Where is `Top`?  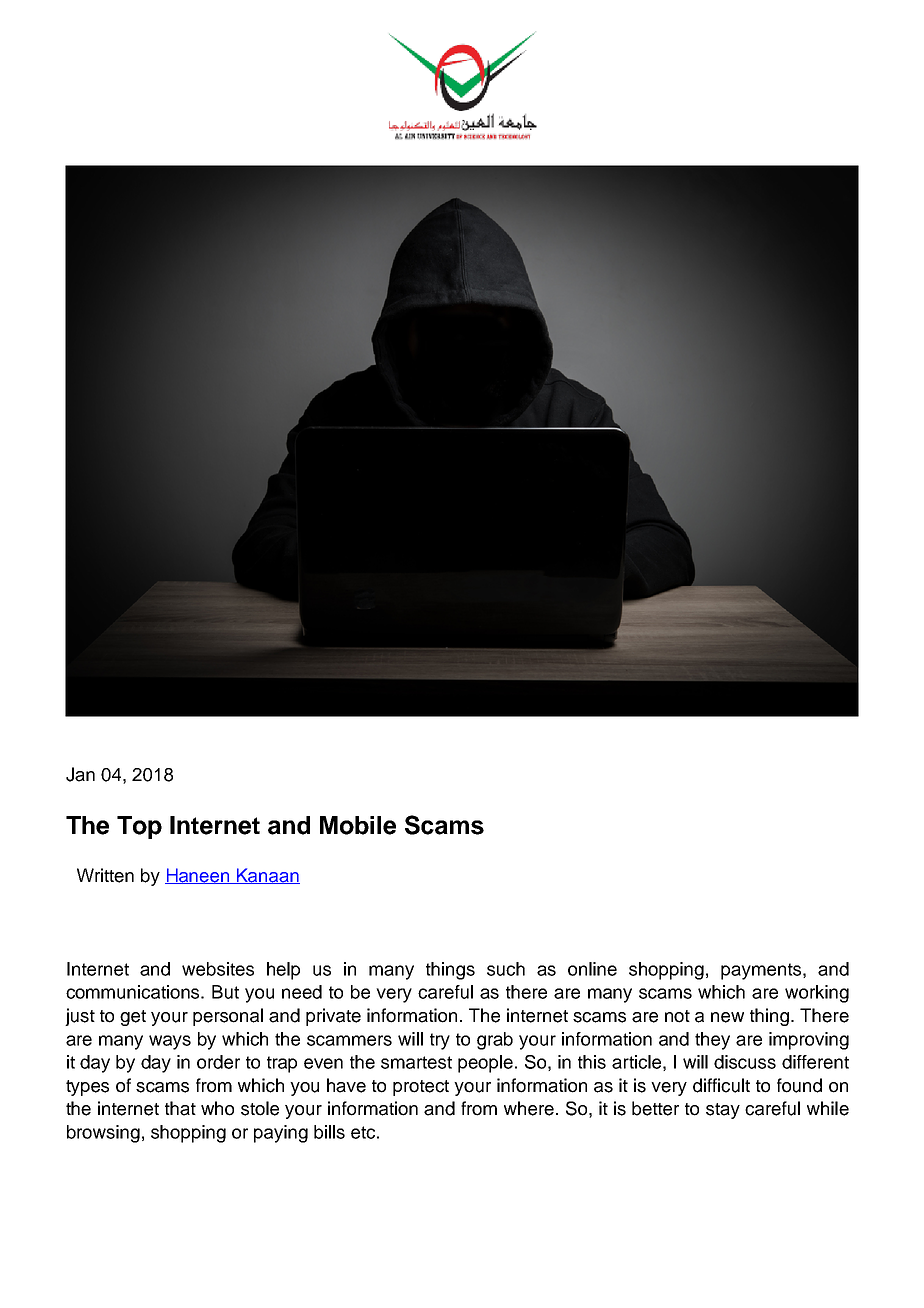 Top is located at coordinates (139, 827).
